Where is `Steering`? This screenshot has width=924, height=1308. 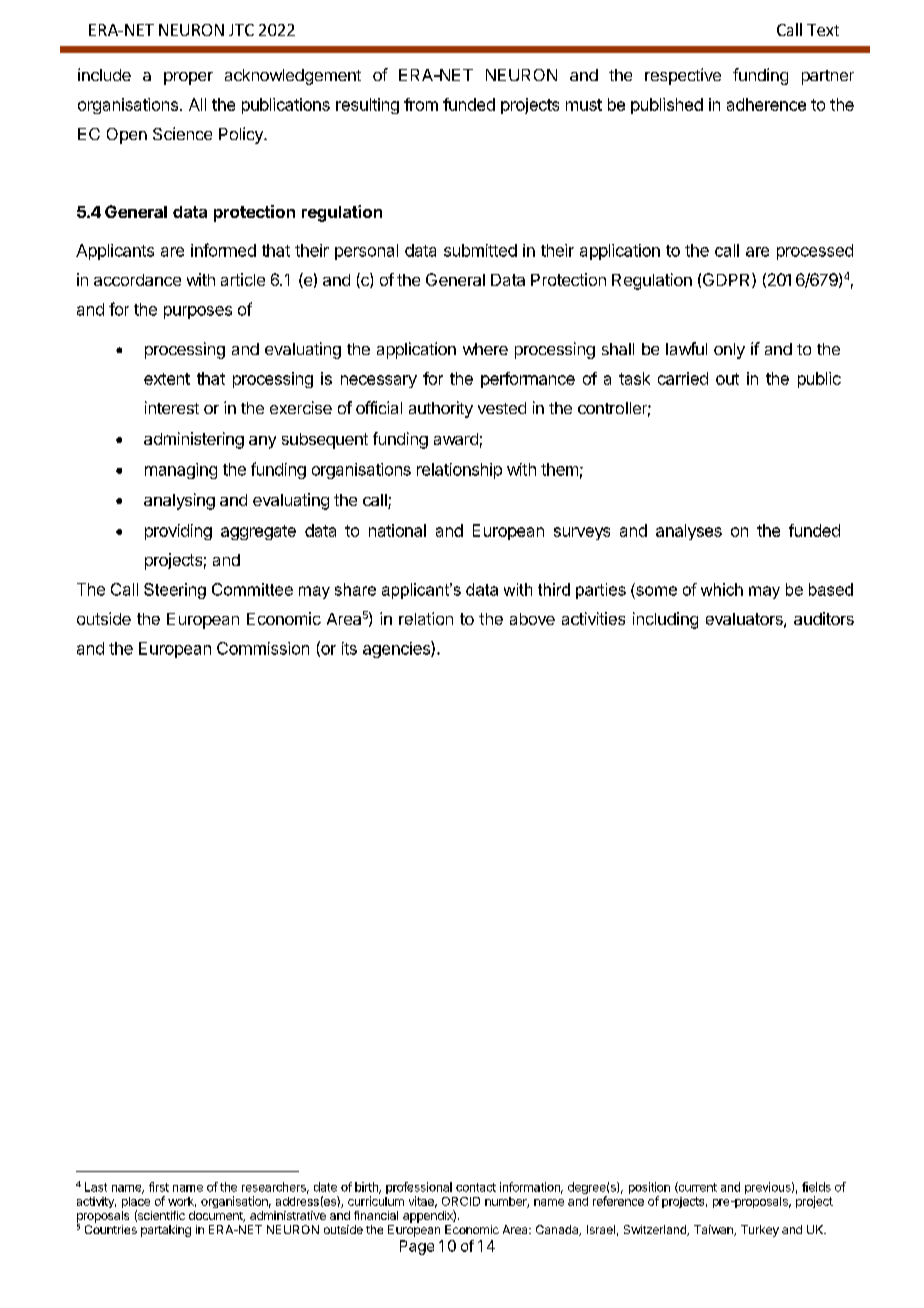 Steering is located at coordinates (175, 591).
